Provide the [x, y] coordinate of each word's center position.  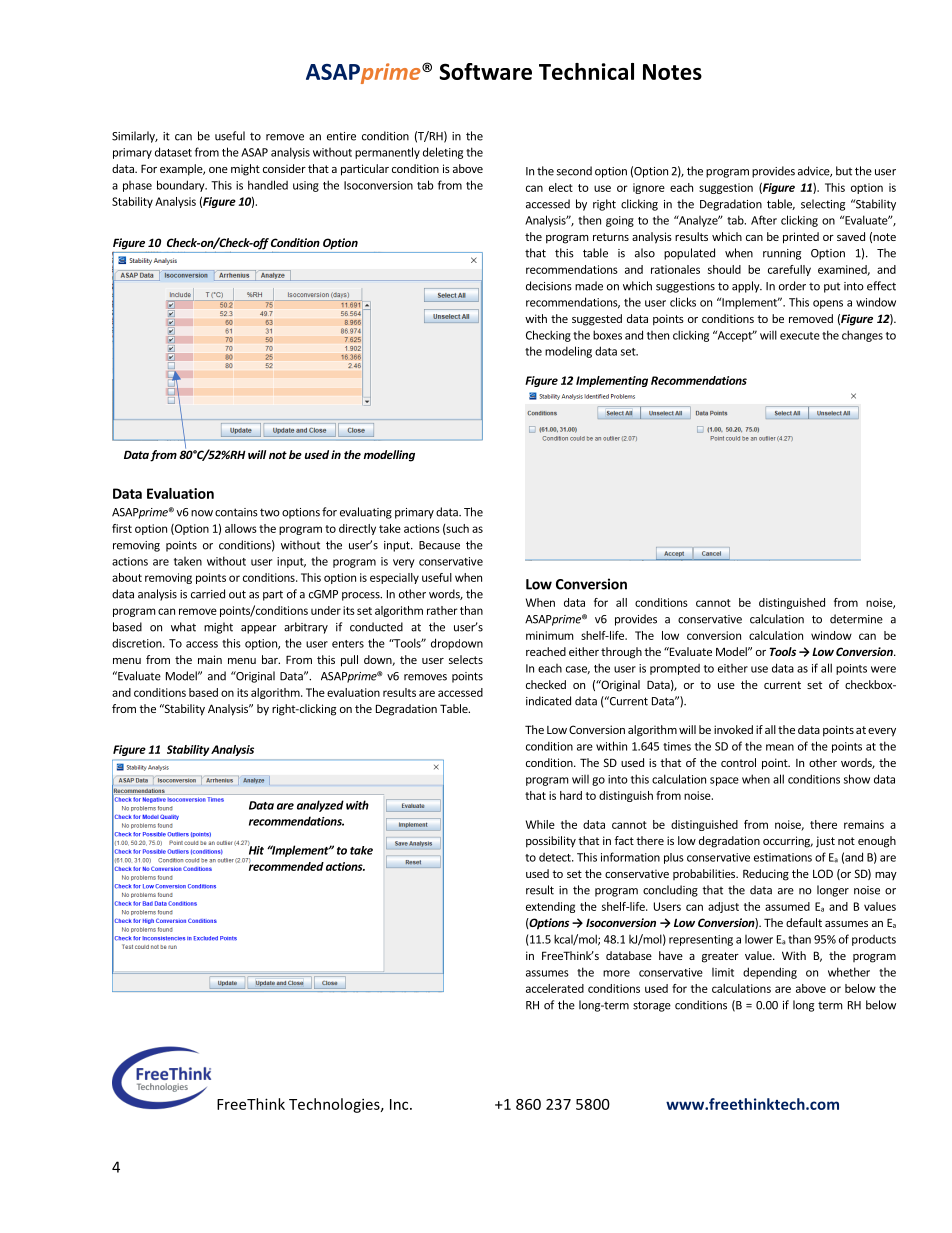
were [883, 669]
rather [442, 610]
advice [815, 171]
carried [208, 594]
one [218, 170]
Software [485, 71]
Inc [400, 1104]
